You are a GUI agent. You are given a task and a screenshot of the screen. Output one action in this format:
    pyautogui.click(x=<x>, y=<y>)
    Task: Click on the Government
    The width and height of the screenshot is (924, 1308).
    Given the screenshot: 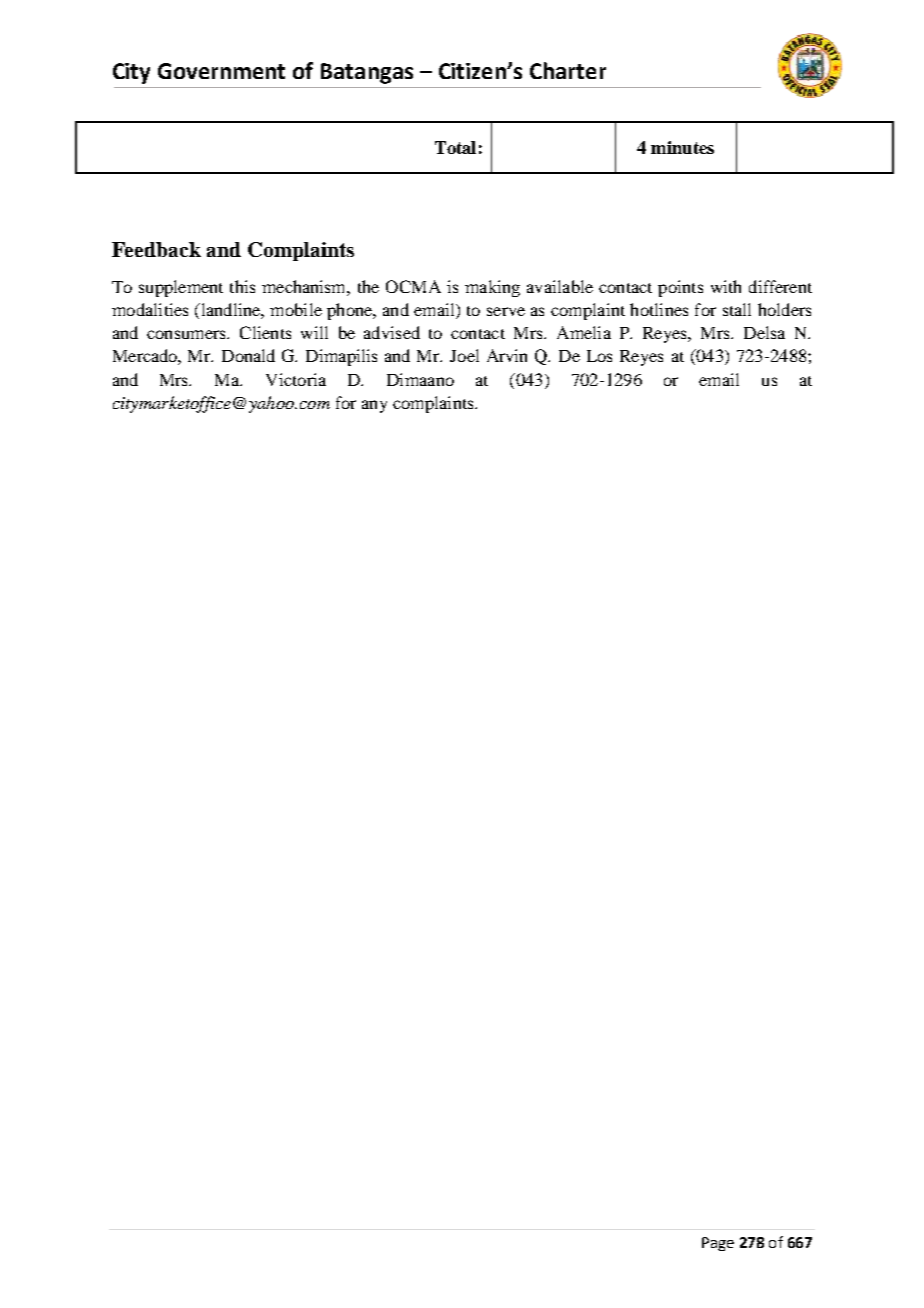 What is the action you would take?
    pyautogui.click(x=221, y=71)
